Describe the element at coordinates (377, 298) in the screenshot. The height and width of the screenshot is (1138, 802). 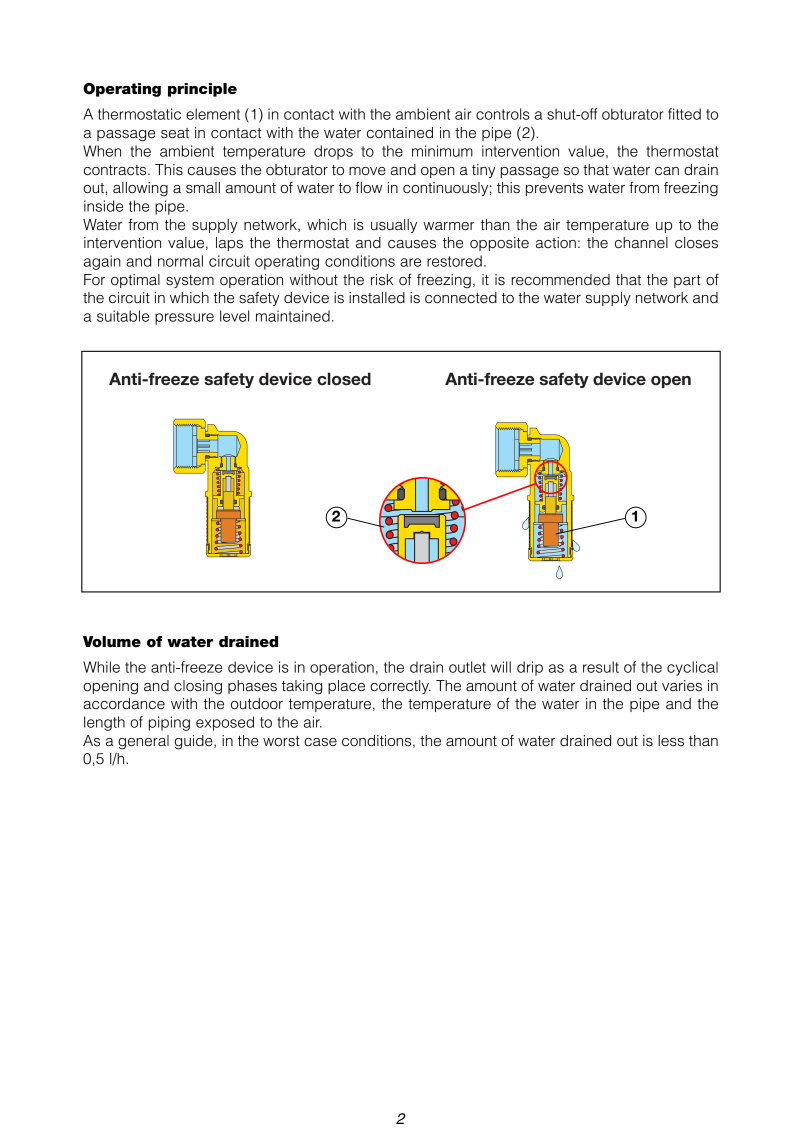
I see `installed` at that location.
